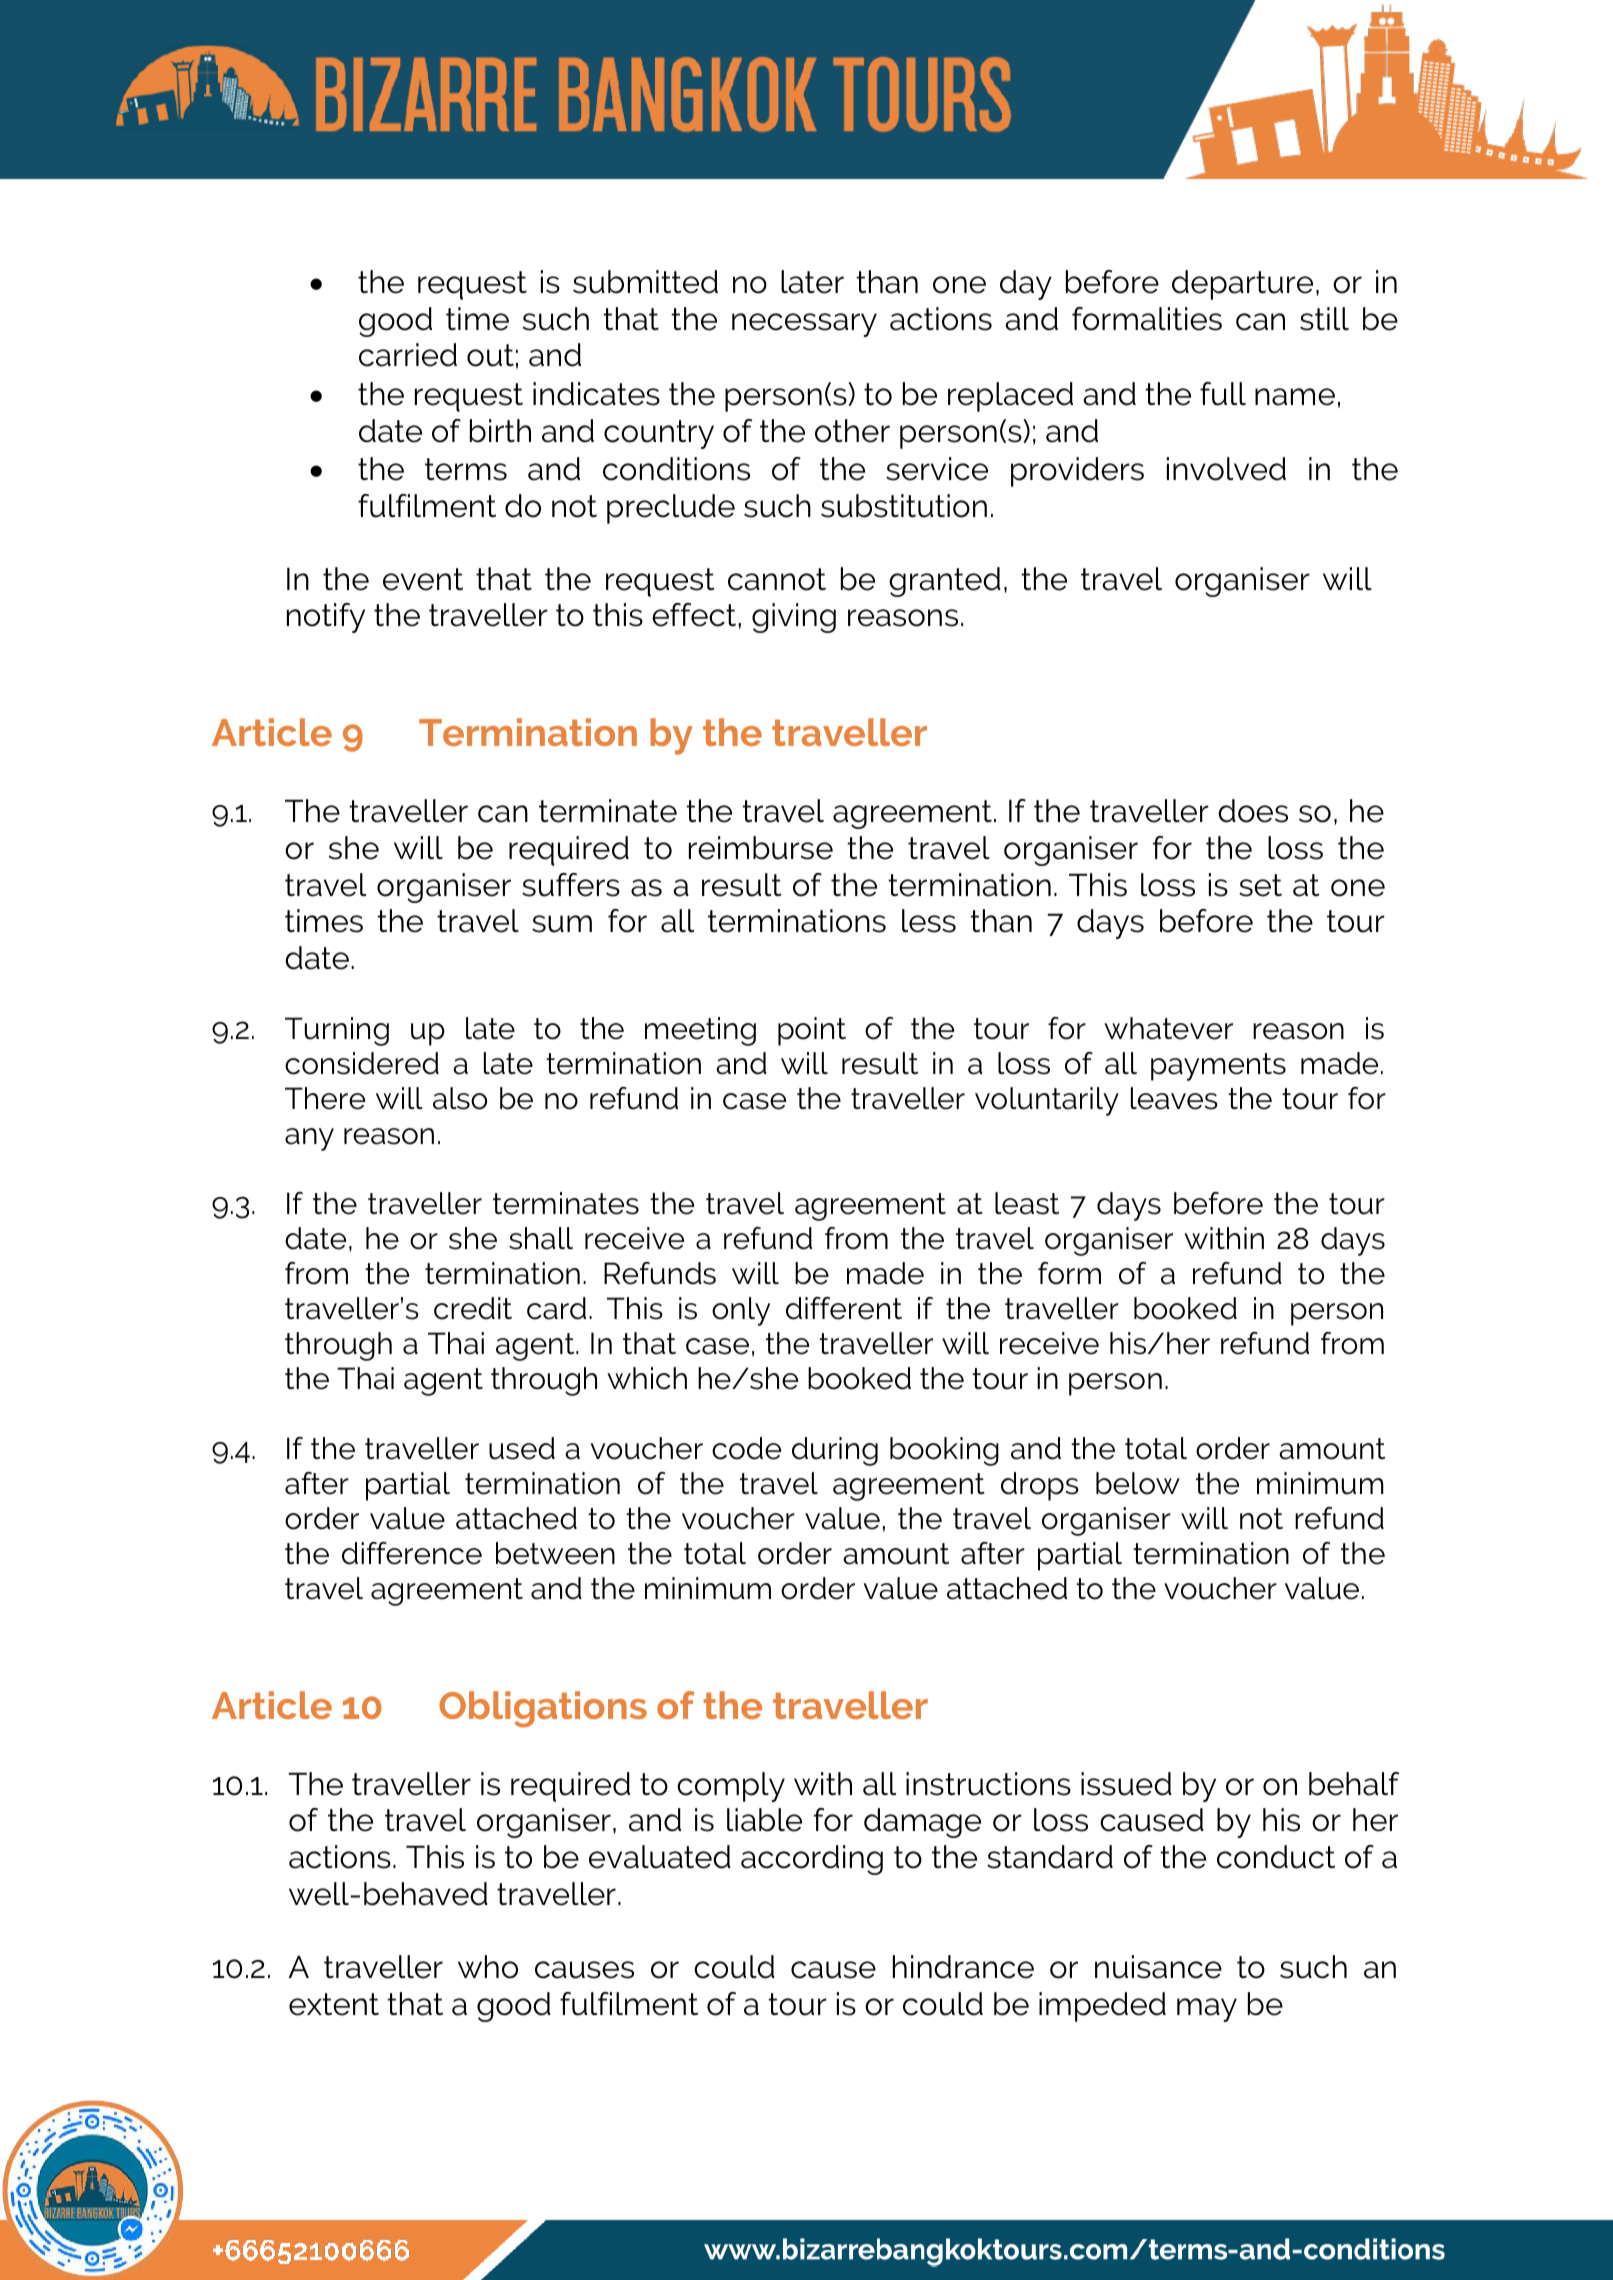  Describe the element at coordinates (804, 325) in the image. I see `necessary` at that location.
